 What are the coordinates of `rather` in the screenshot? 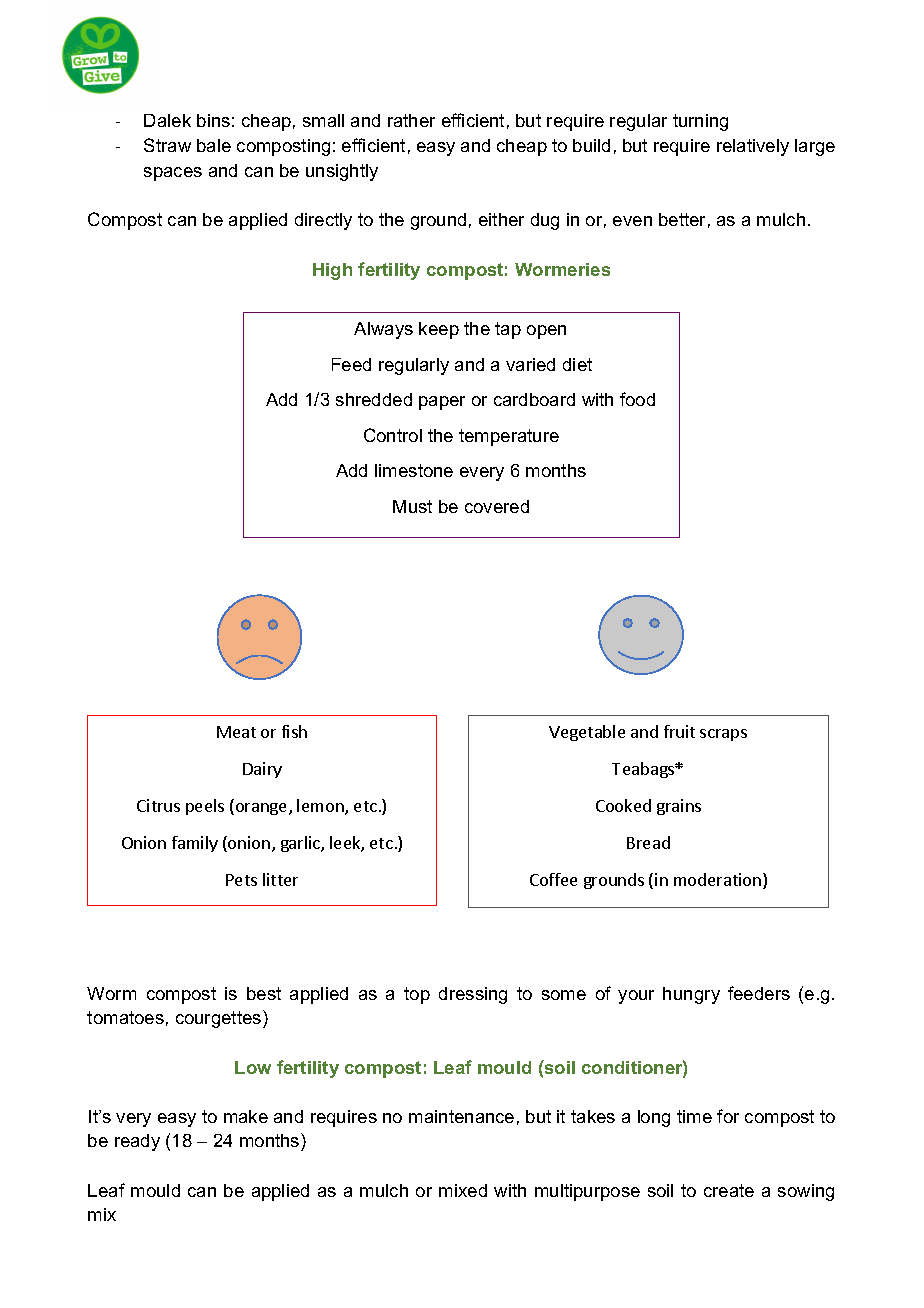 It's located at (411, 120).
